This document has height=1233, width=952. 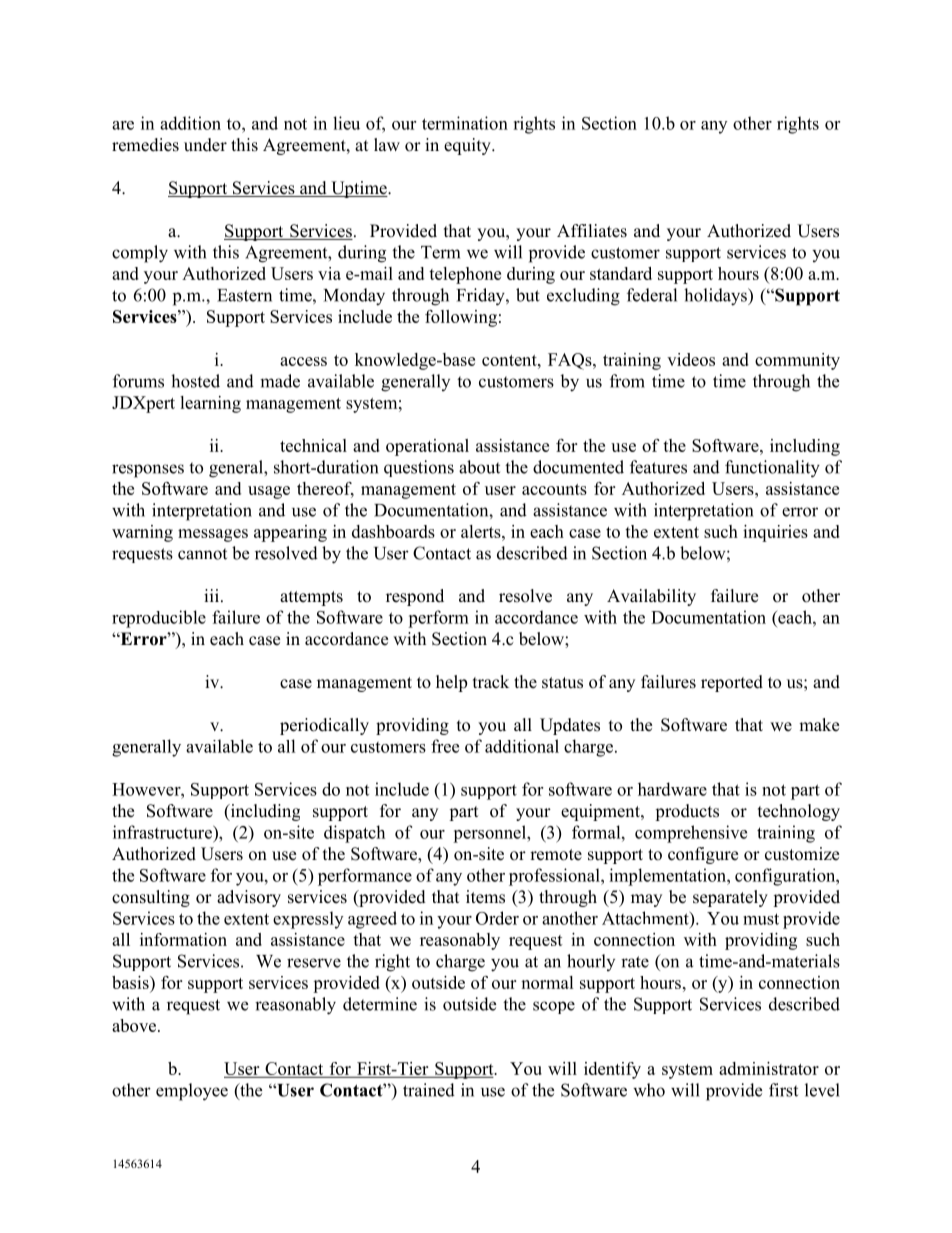 What do you see at coordinates (461, 318) in the document?
I see `following` at bounding box center [461, 318].
